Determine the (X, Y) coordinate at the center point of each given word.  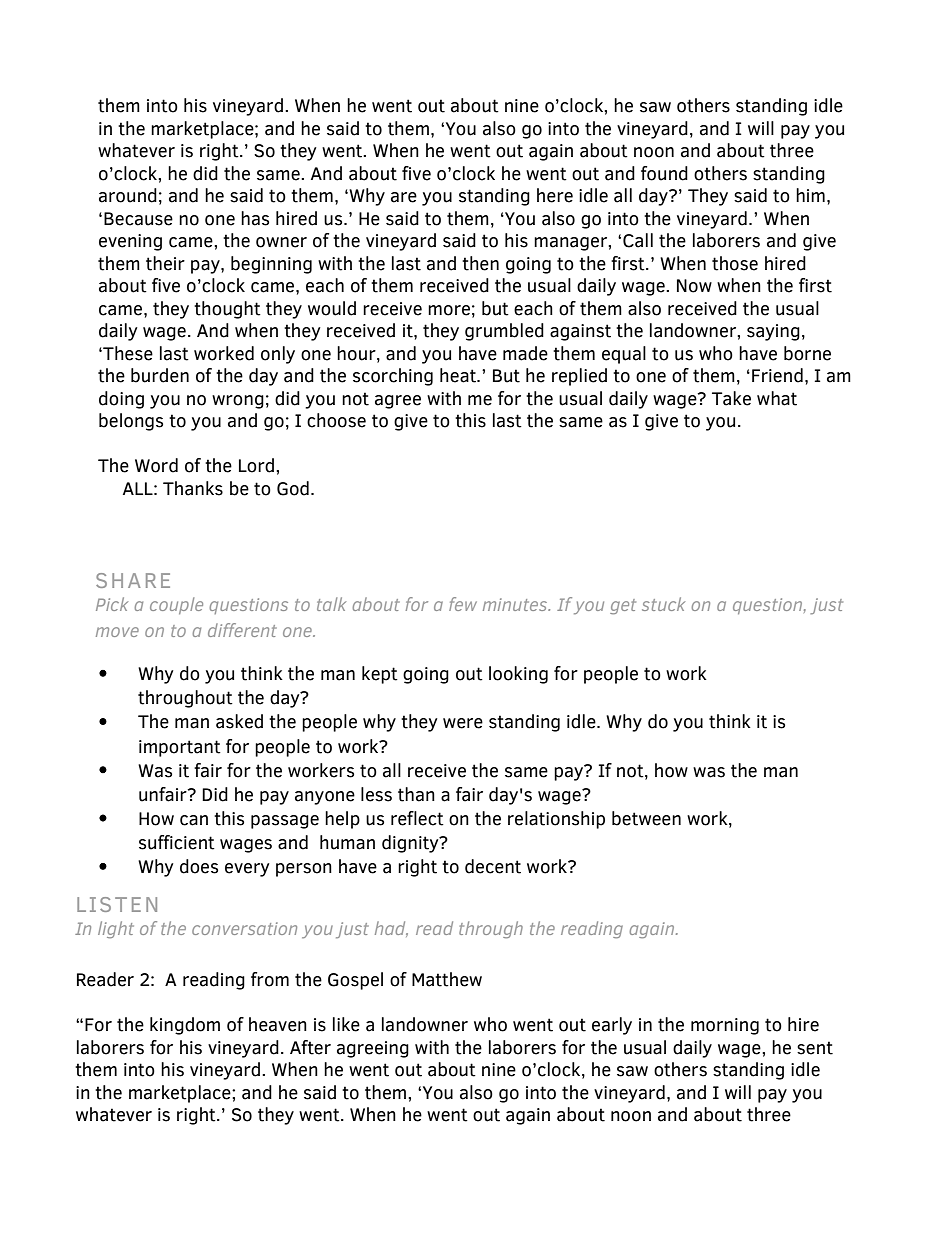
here (555, 195)
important (180, 748)
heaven (278, 1024)
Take (731, 398)
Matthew (447, 979)
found (664, 173)
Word (156, 465)
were (463, 723)
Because (138, 219)
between (646, 818)
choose (336, 420)
